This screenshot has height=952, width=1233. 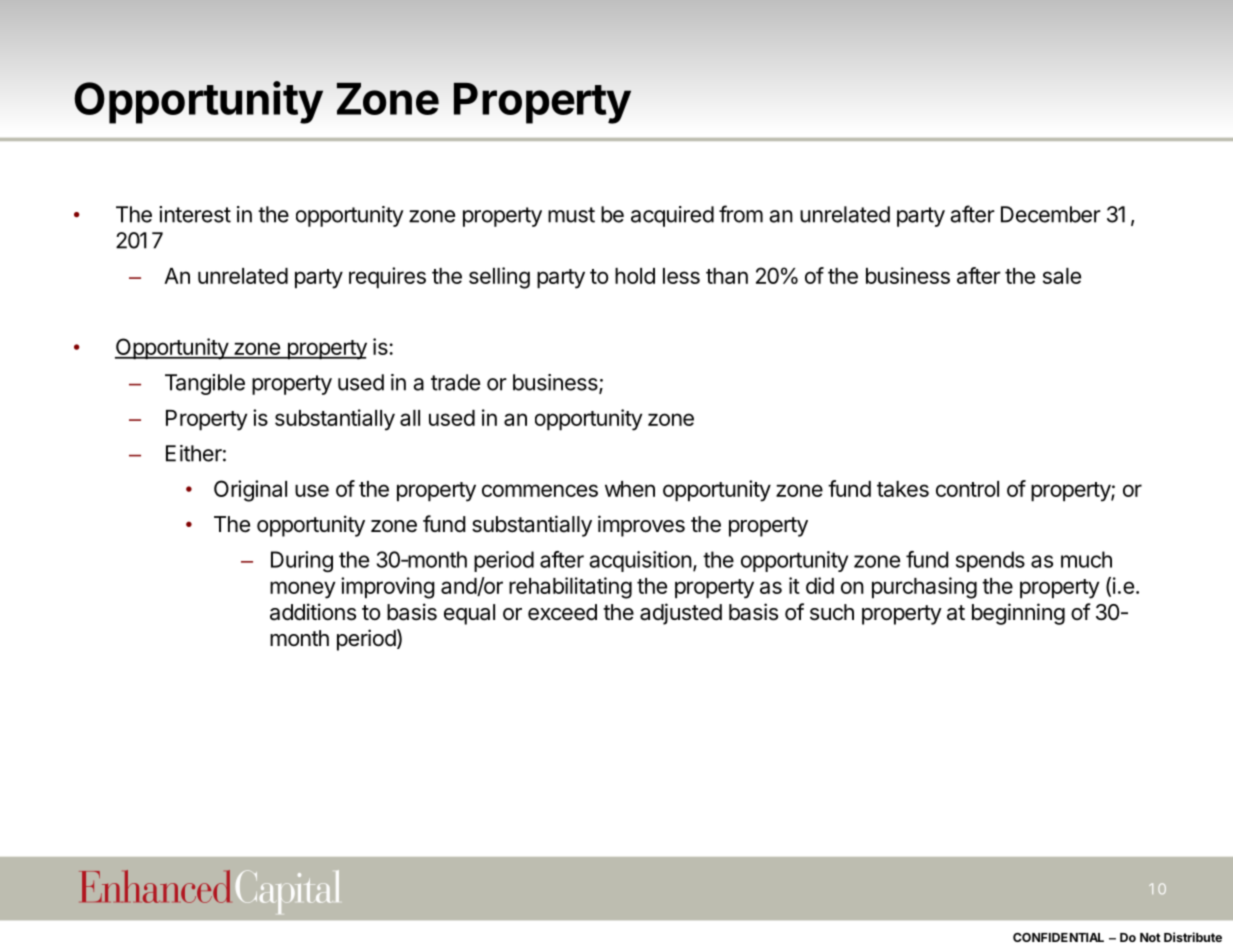 I want to click on acquired, so click(x=672, y=216).
